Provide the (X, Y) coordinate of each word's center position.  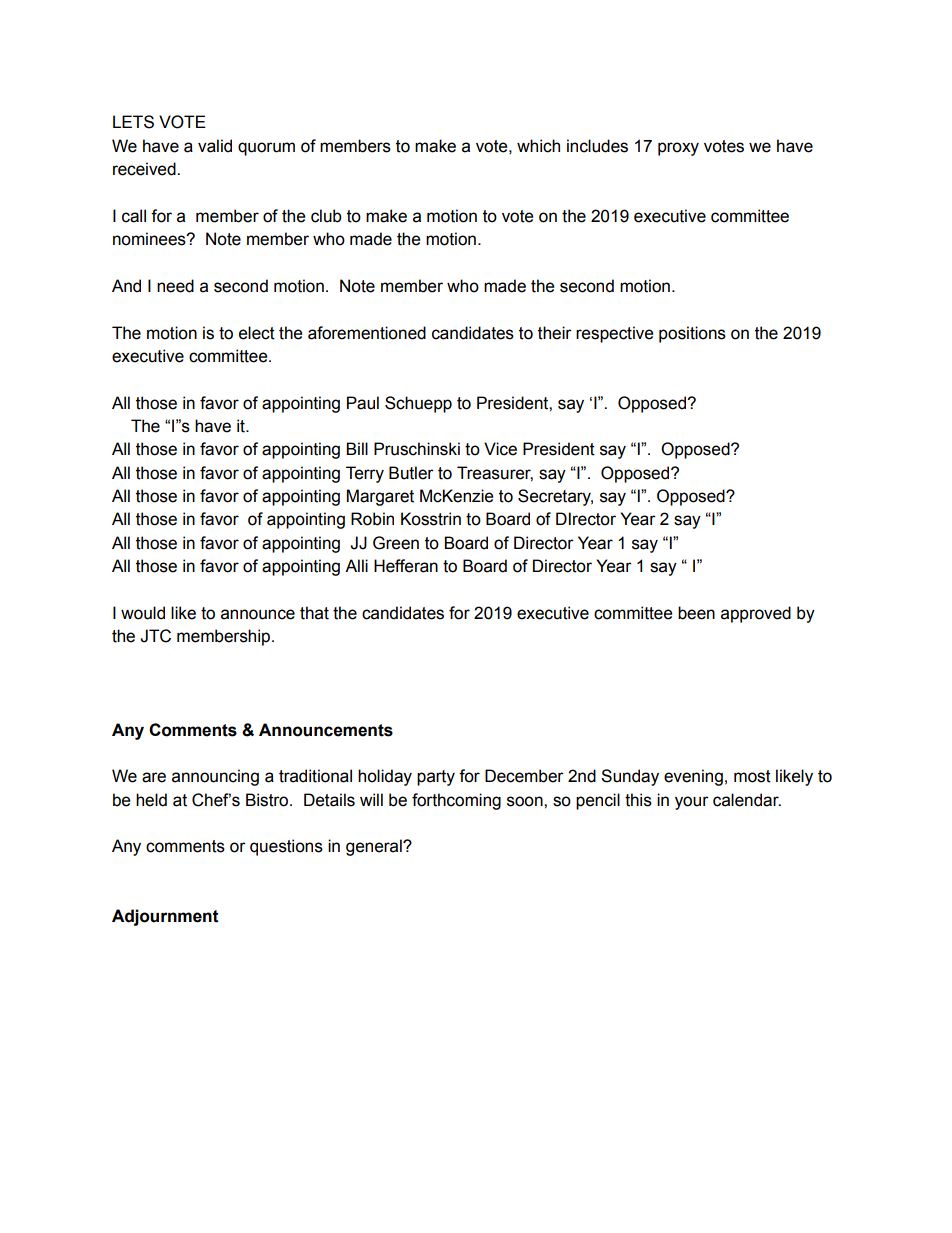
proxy (678, 149)
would (143, 613)
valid (215, 146)
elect (257, 333)
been (696, 613)
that (314, 613)
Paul (363, 403)
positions (692, 334)
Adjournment (165, 917)
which (538, 146)
